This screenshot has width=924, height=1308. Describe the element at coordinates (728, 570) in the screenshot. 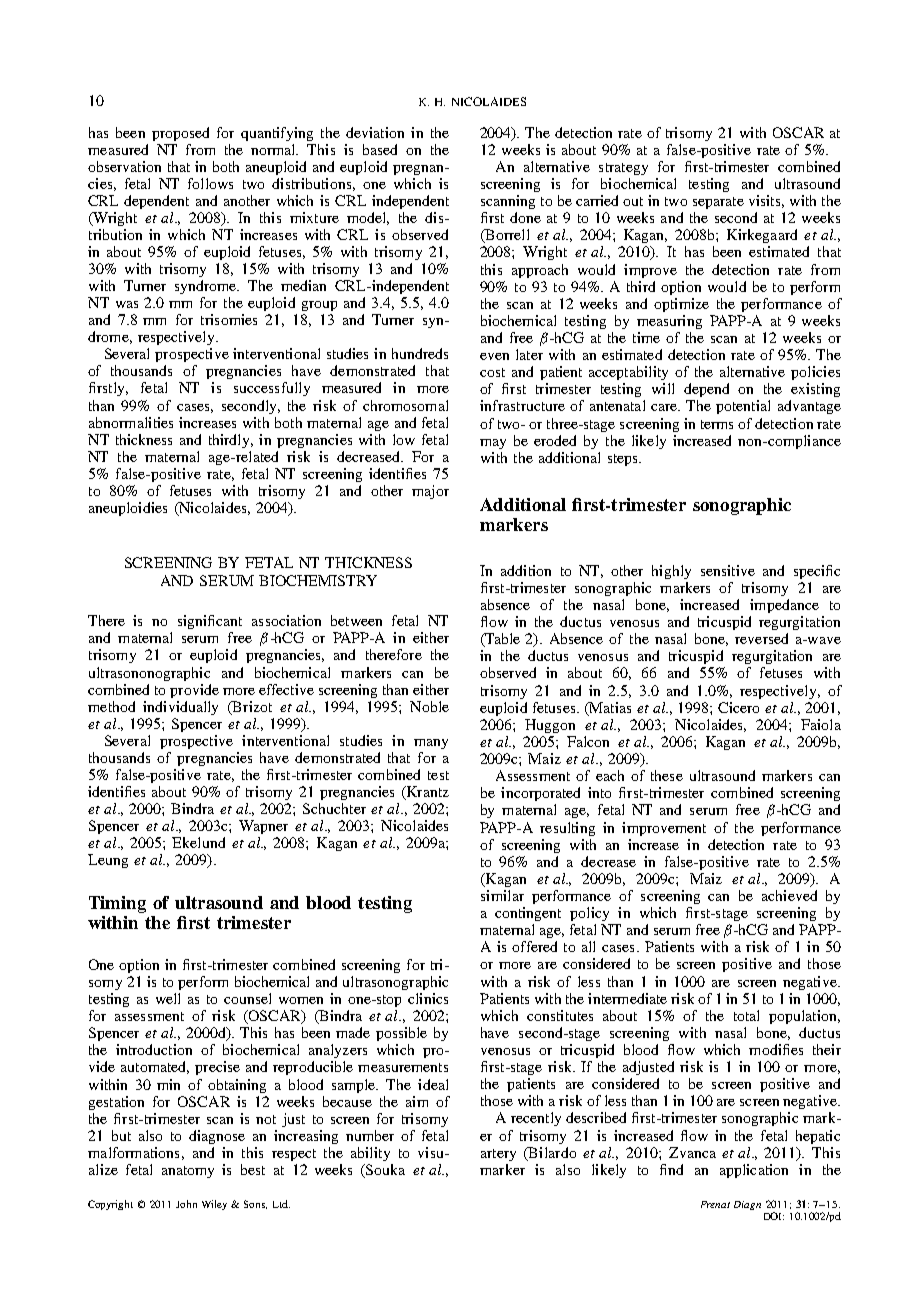

I see `sensitive` at that location.
